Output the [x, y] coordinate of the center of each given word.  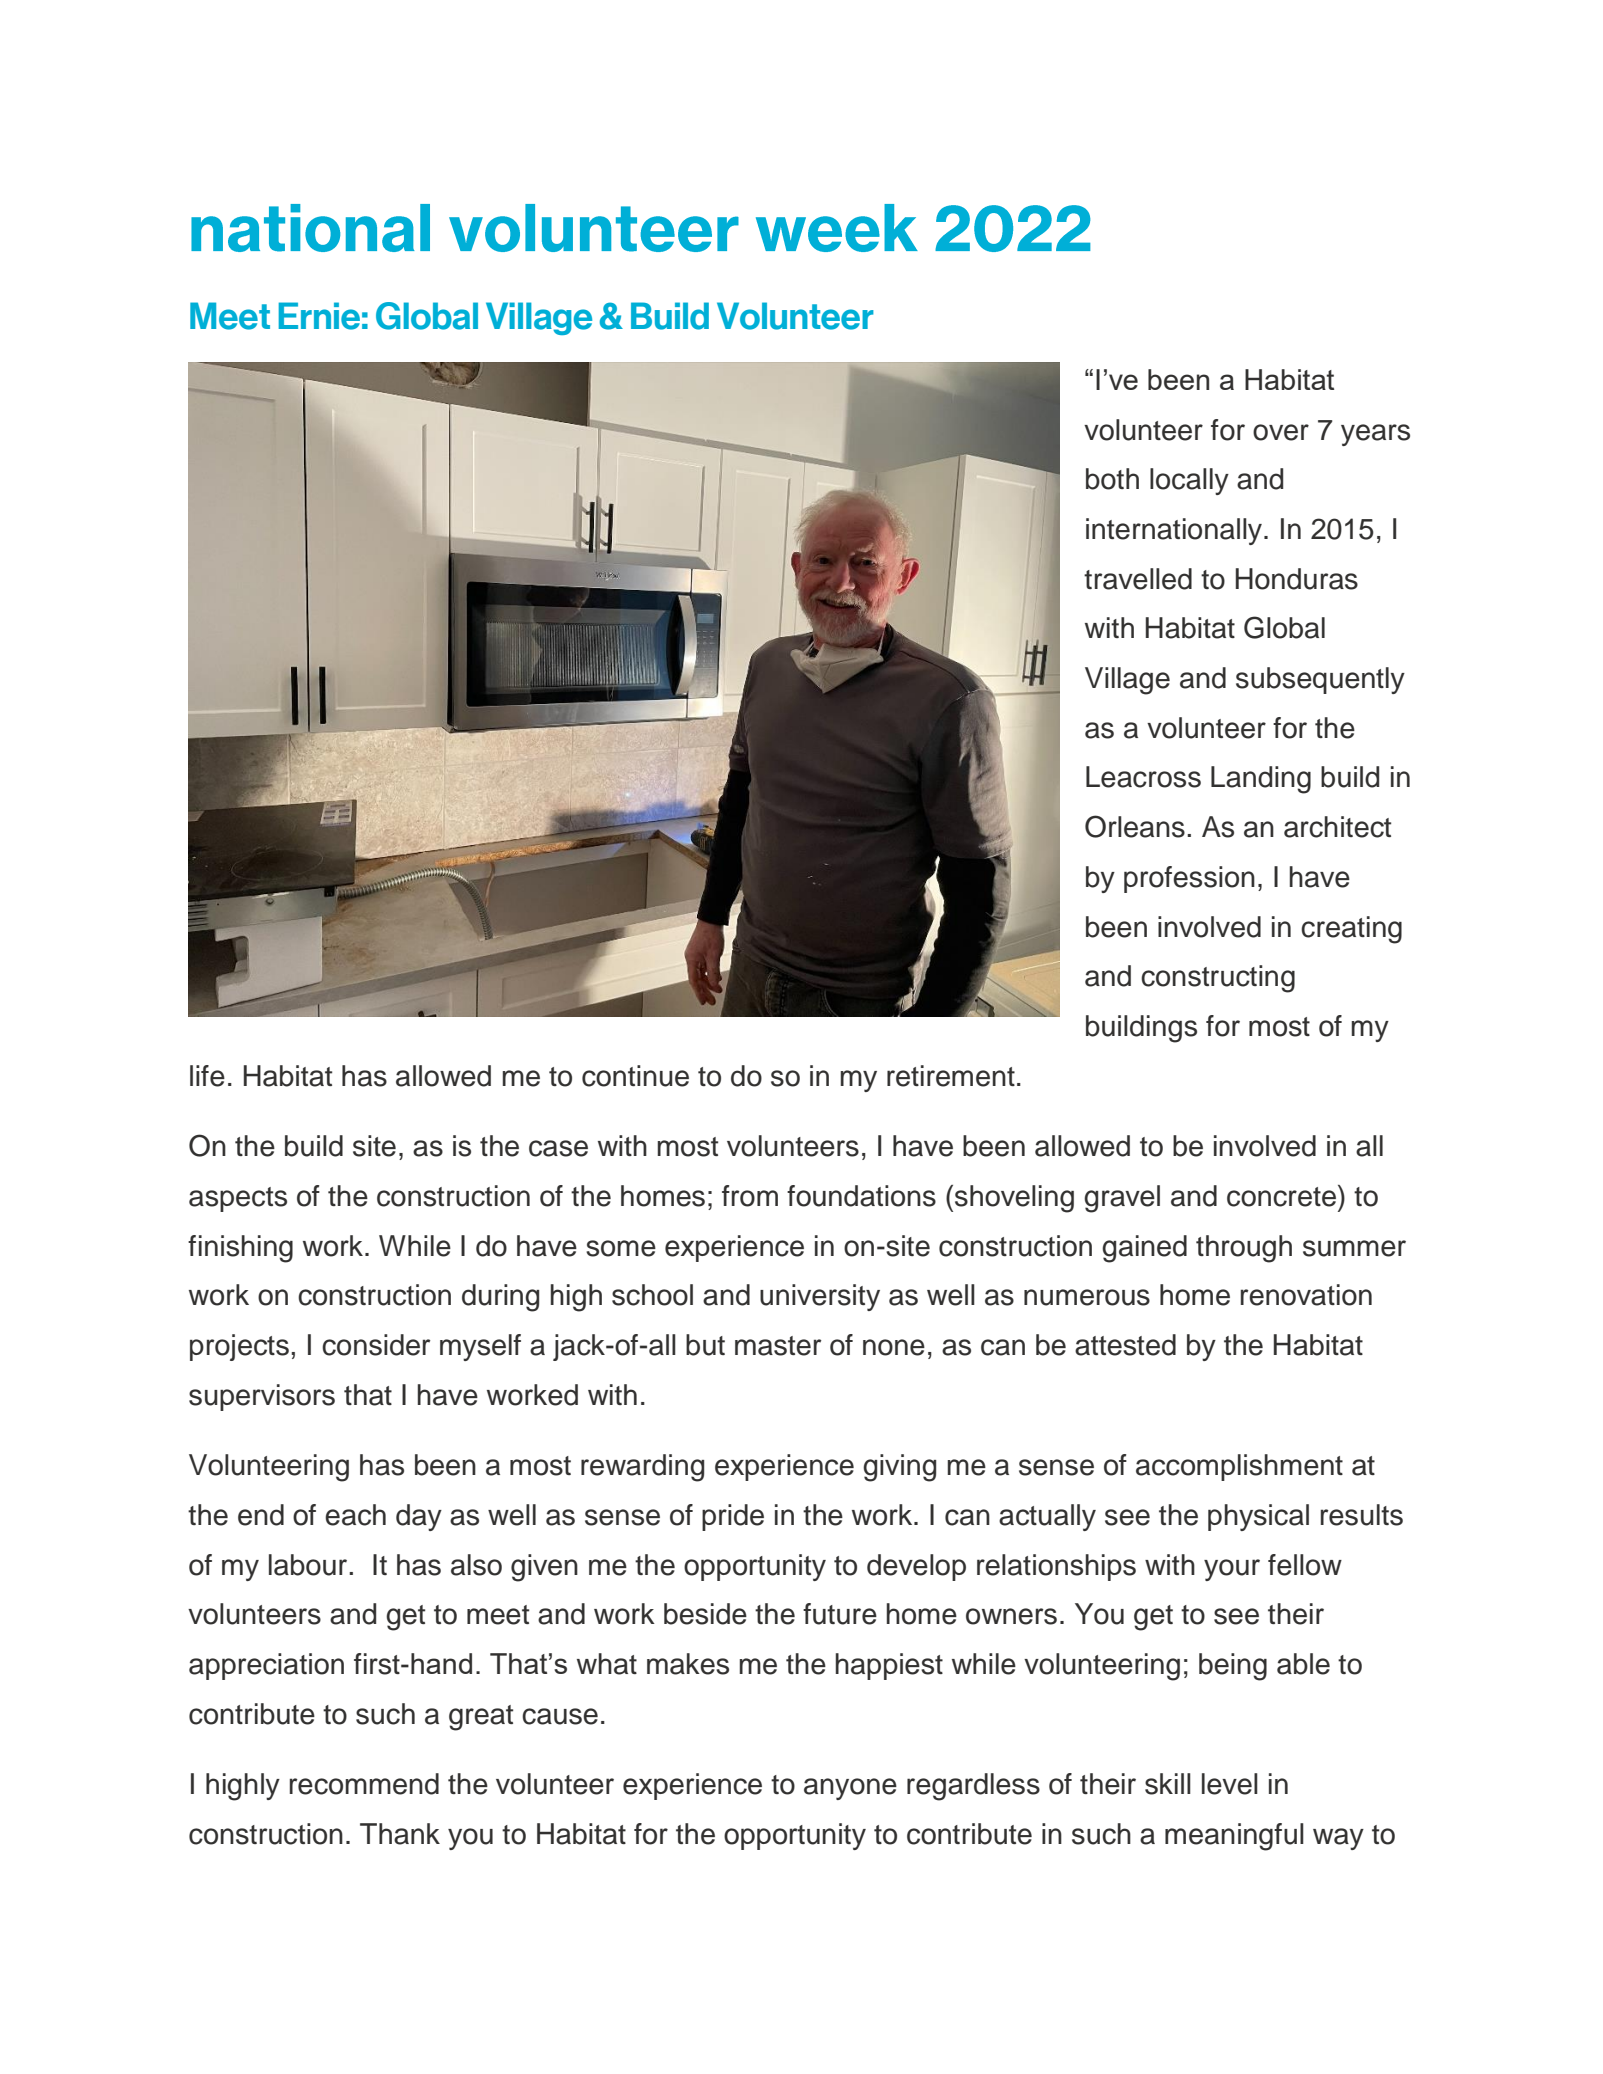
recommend [364, 1784]
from [750, 1196]
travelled [1138, 579]
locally [1189, 481]
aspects [238, 1199]
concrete [1283, 1196]
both [1112, 479]
